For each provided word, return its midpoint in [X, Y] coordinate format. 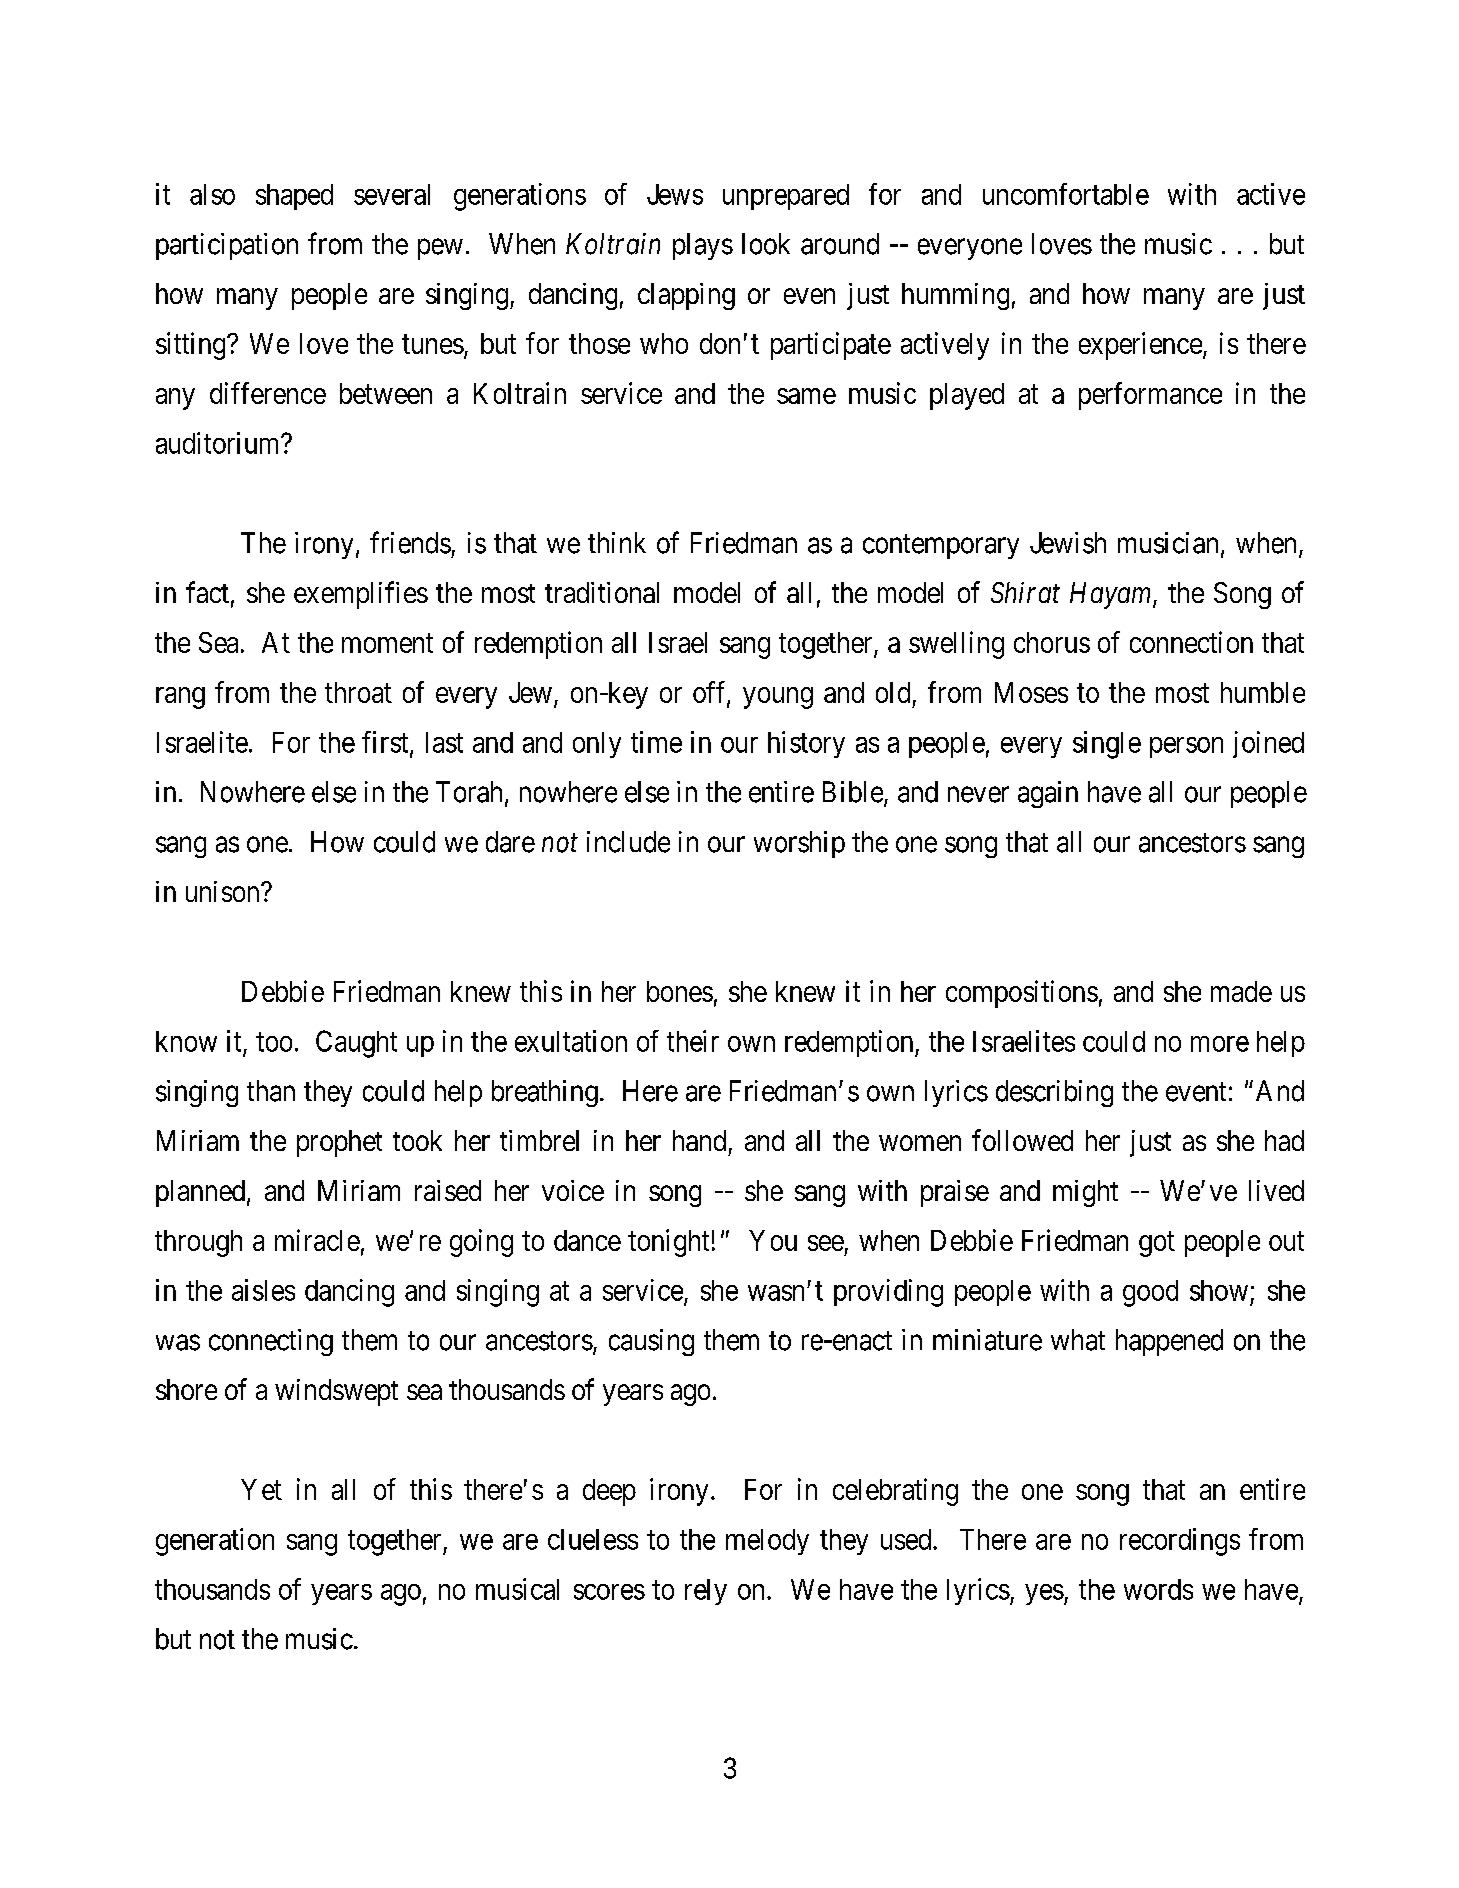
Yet [261, 1489]
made [1241, 991]
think [617, 542]
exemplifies [361, 595]
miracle [317, 1240]
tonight [668, 1243]
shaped [294, 197]
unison [224, 891]
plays [703, 246]
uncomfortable [1066, 194]
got [1157, 1244]
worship [799, 844]
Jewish [1068, 543]
